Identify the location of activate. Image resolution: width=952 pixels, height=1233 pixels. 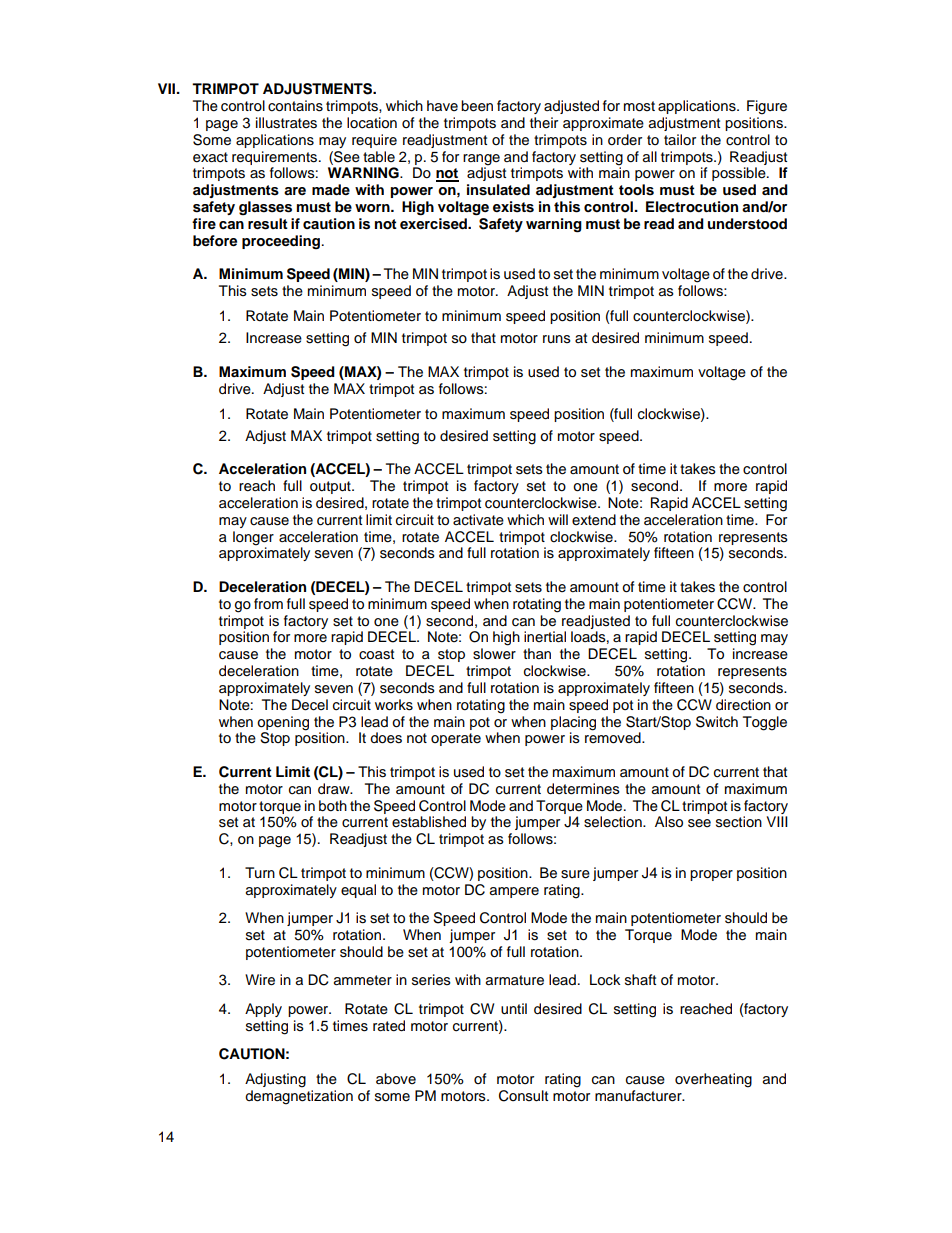
(478, 520).
